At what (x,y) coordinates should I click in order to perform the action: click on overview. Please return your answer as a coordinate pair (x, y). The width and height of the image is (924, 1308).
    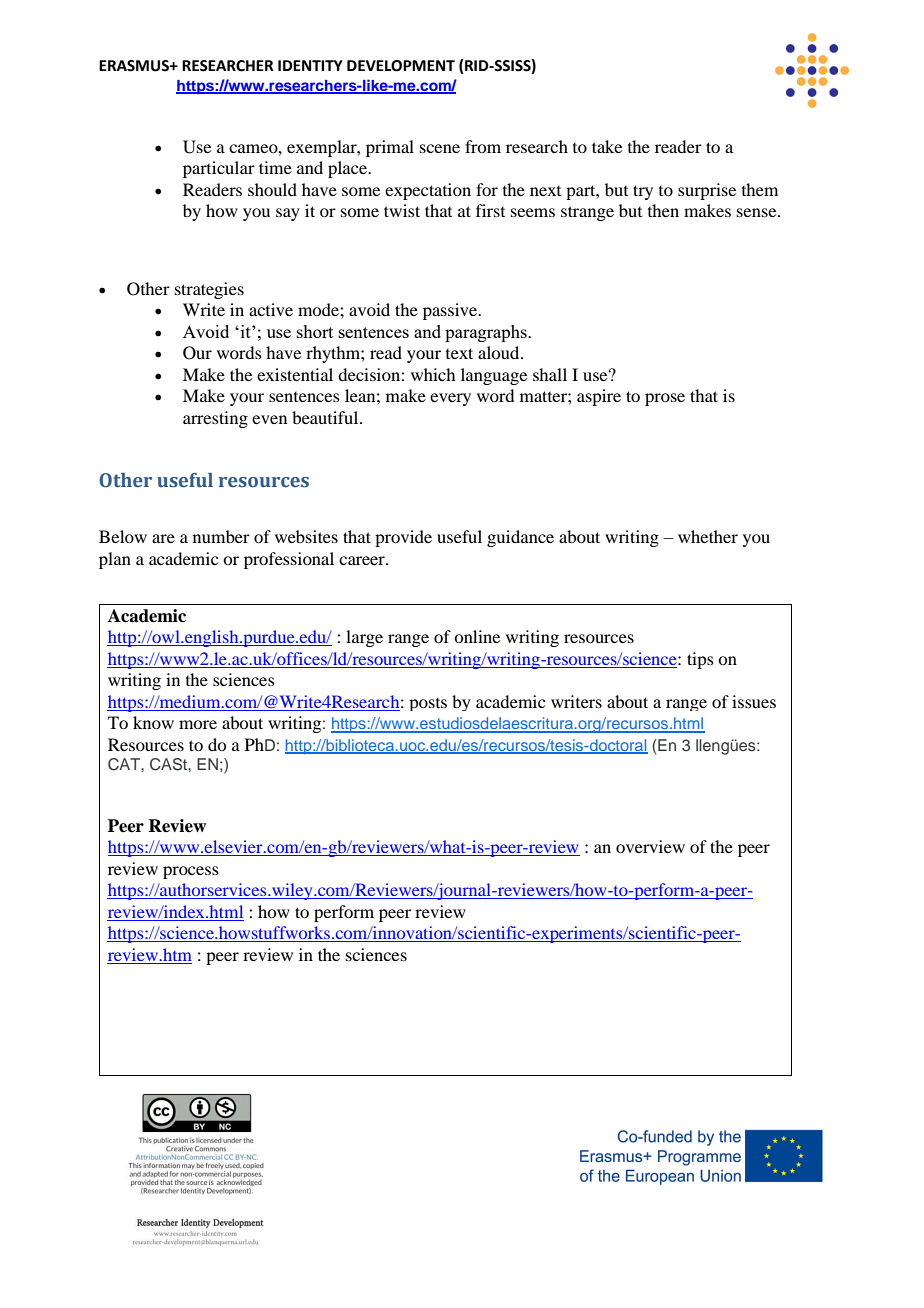
    Looking at the image, I should click on (650, 846).
